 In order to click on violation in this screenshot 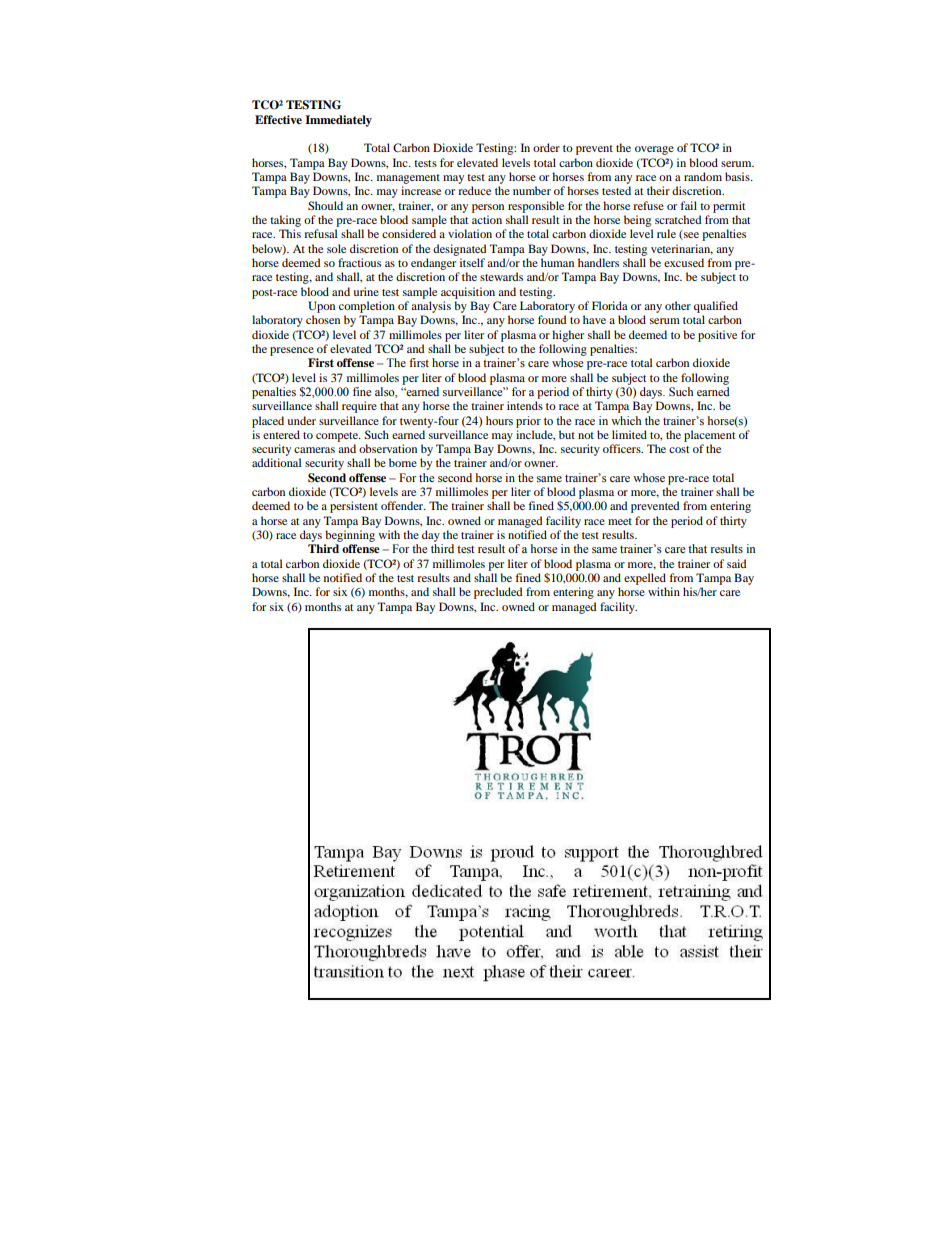, I will do `click(470, 233)`.
